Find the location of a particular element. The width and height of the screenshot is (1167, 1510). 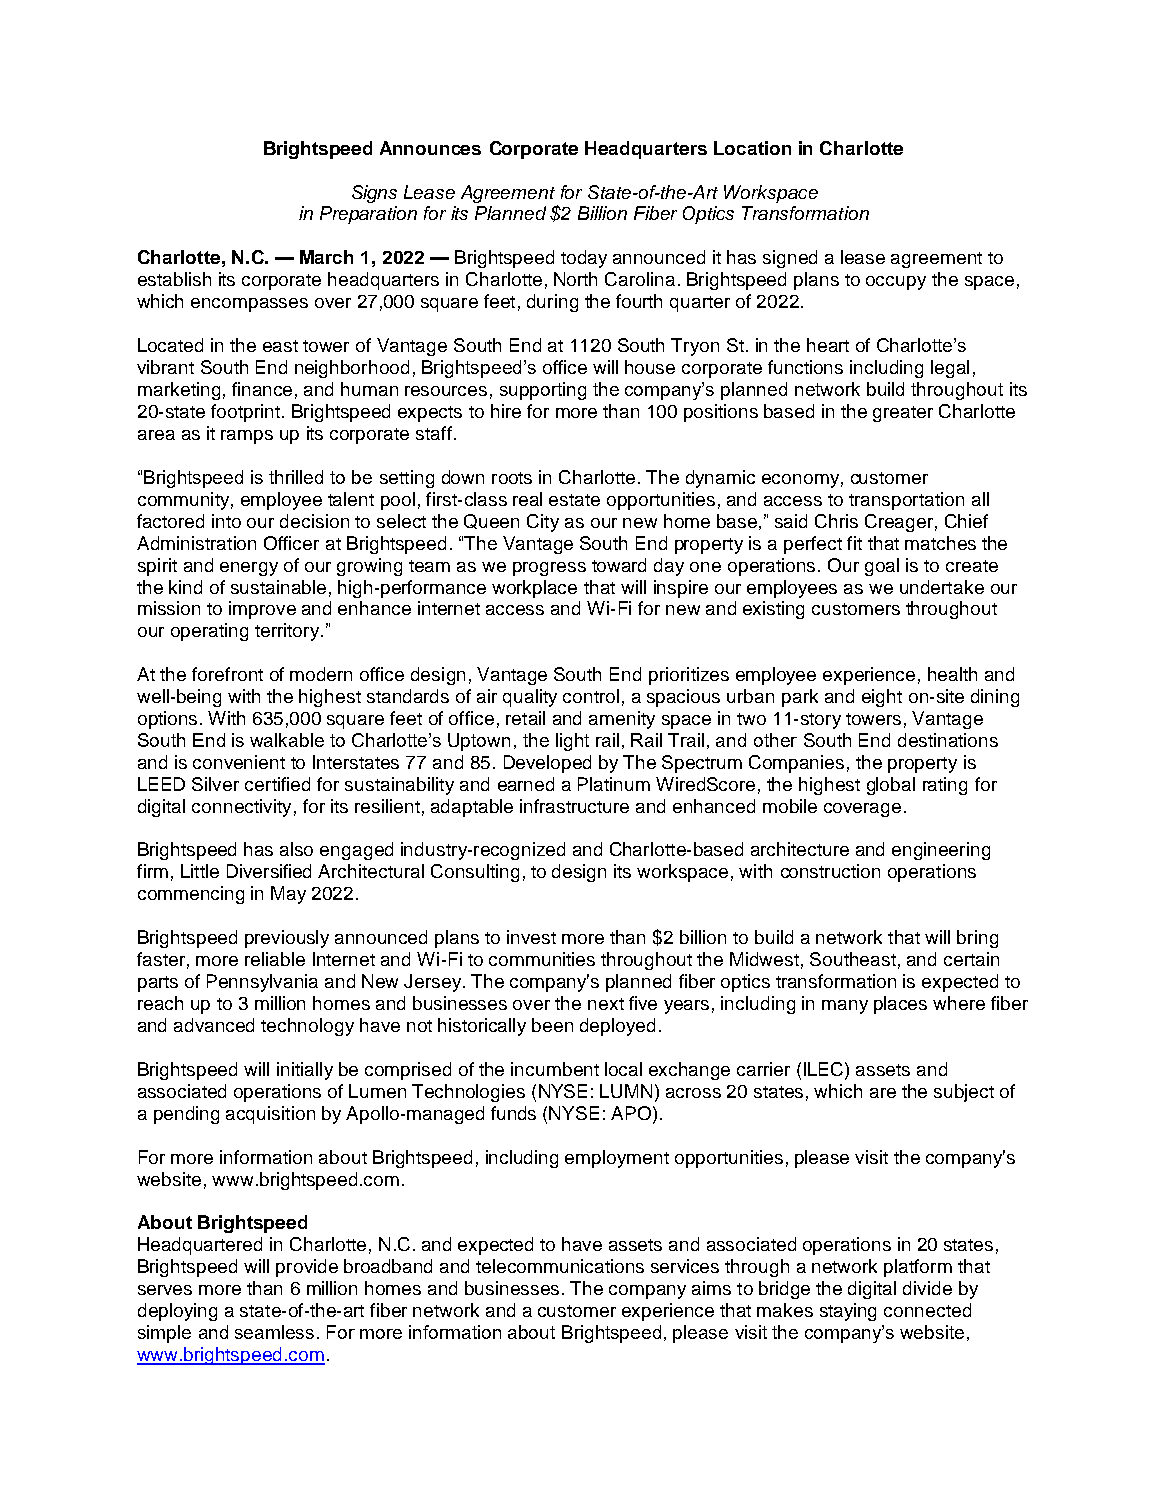

telecommunications is located at coordinates (560, 1266).
